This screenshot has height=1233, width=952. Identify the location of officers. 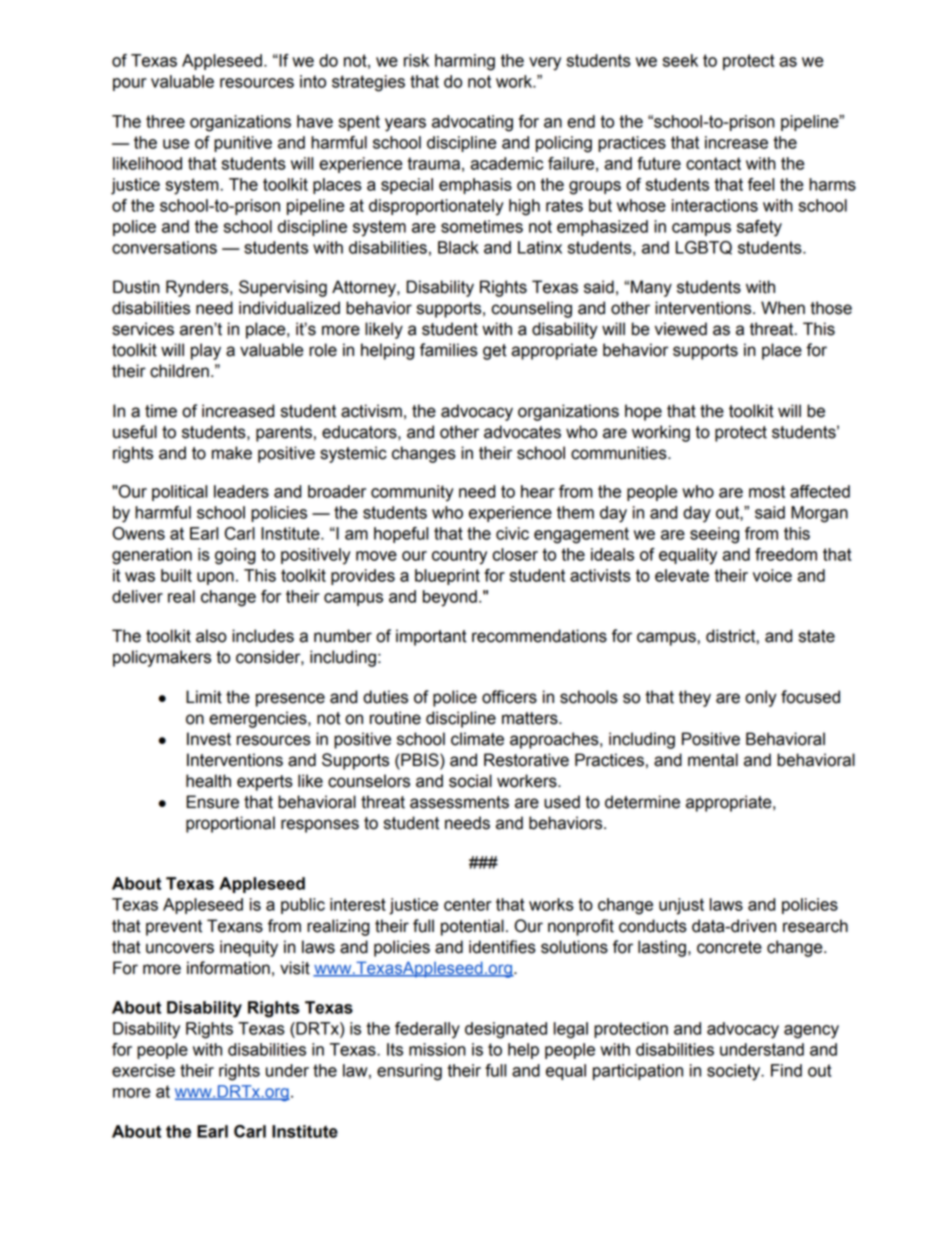
(509, 697).
